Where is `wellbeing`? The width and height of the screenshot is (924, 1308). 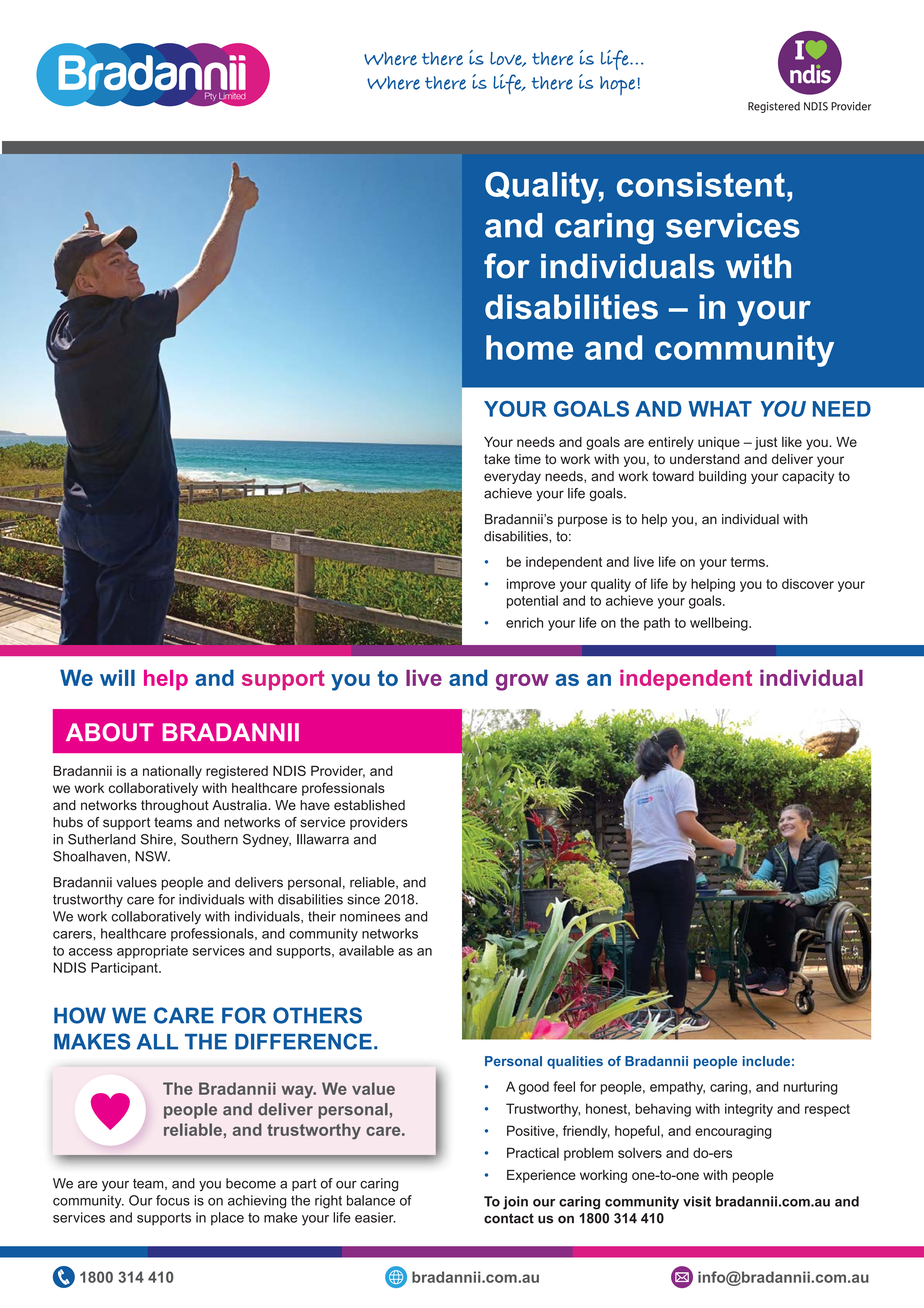 wellbeing is located at coordinates (720, 624).
